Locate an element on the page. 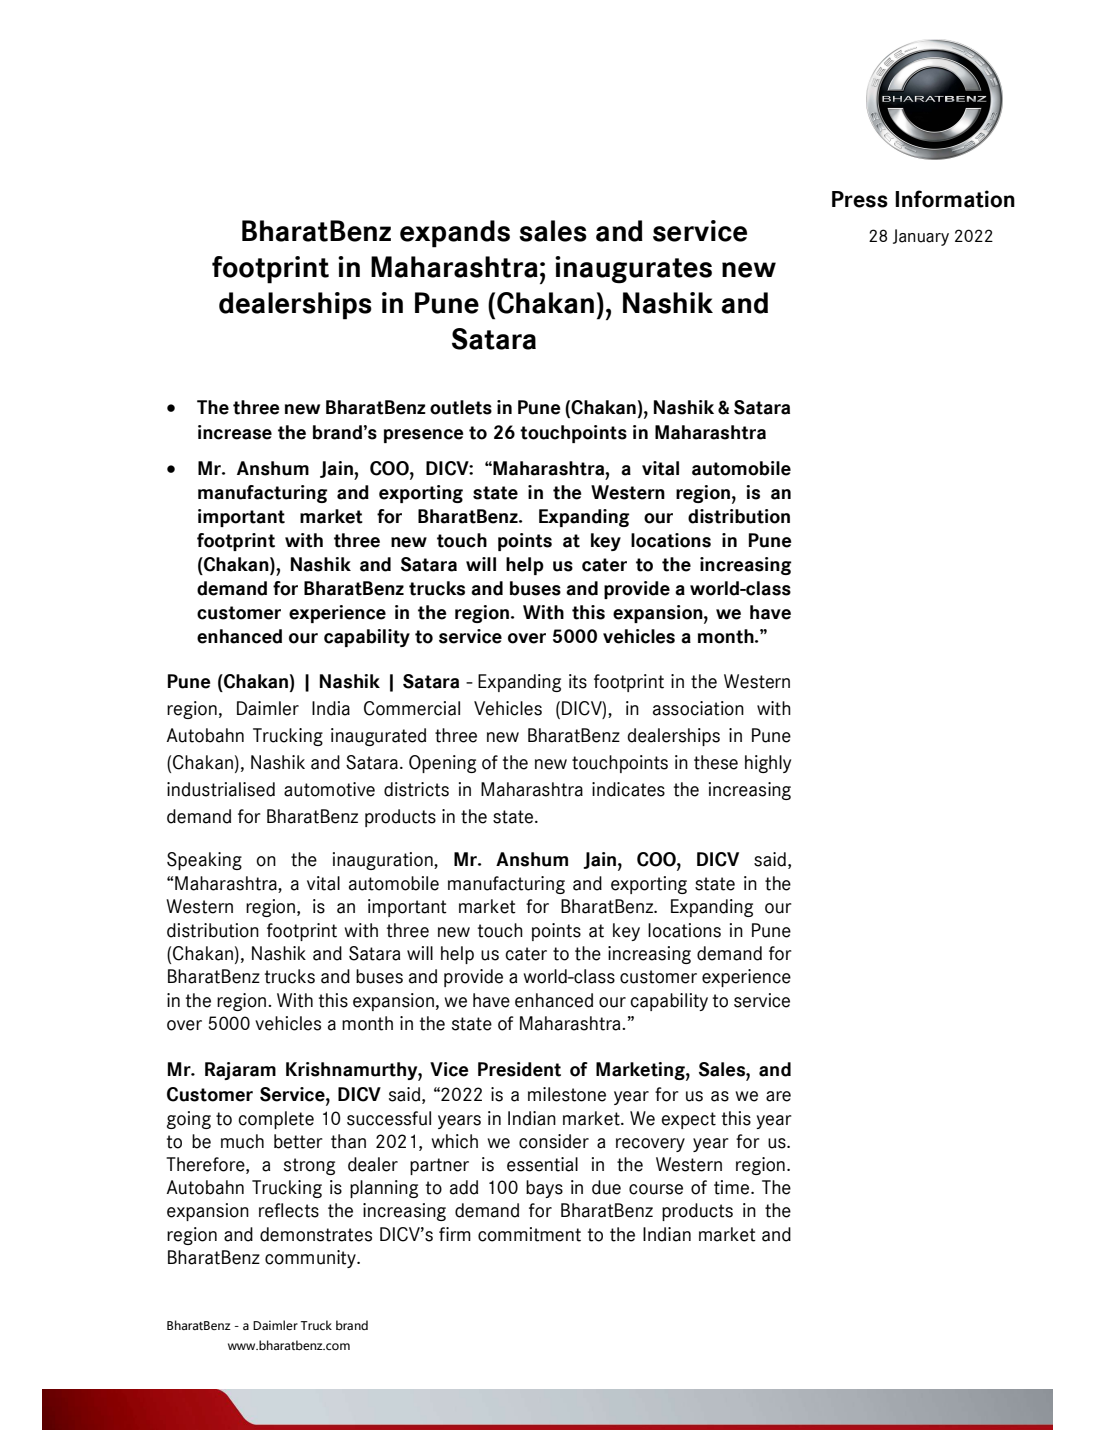  expands is located at coordinates (455, 234).
